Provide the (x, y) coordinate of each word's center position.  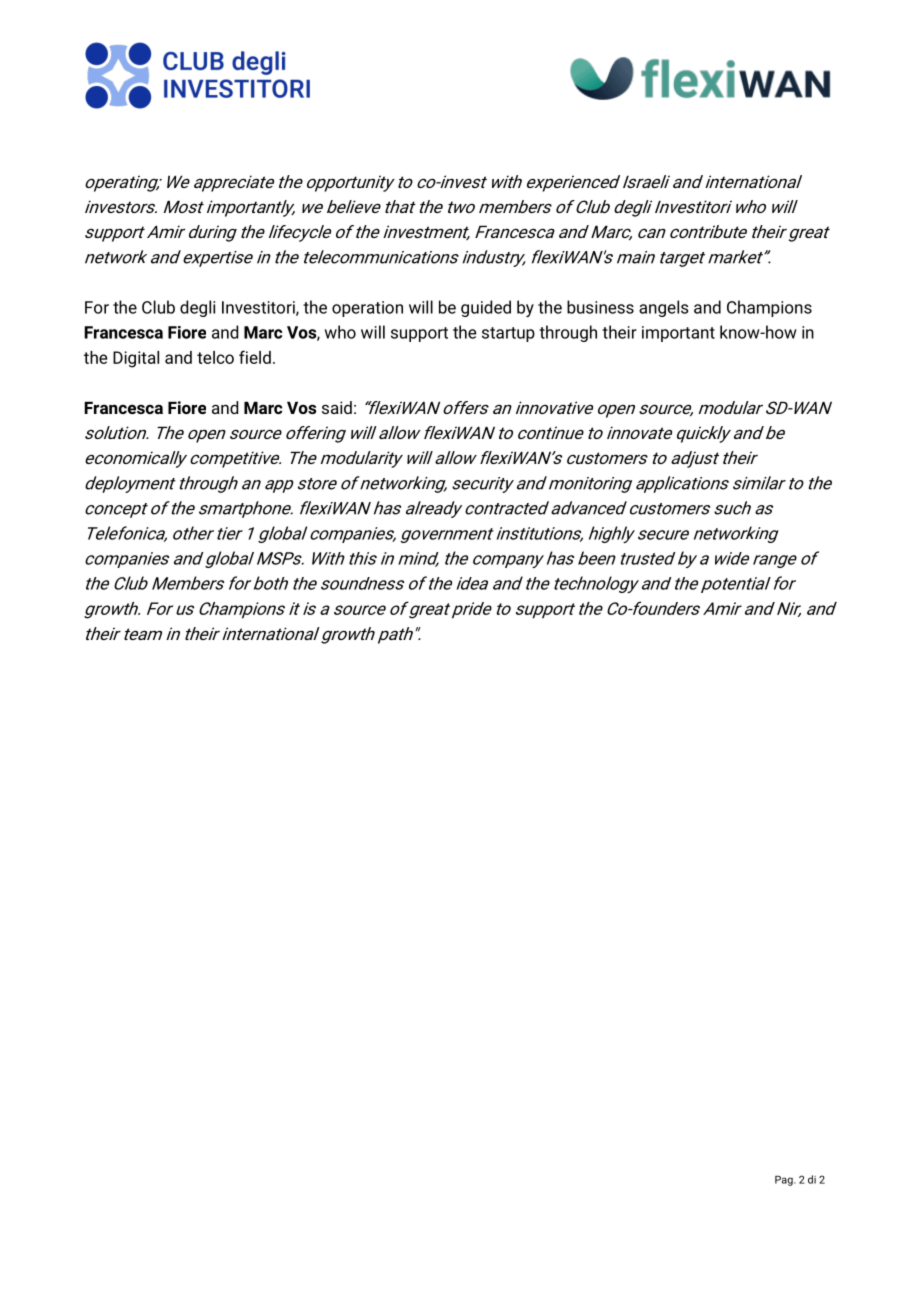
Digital (136, 359)
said (337, 407)
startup (508, 334)
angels (663, 308)
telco (215, 357)
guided (486, 308)
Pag (785, 1181)
